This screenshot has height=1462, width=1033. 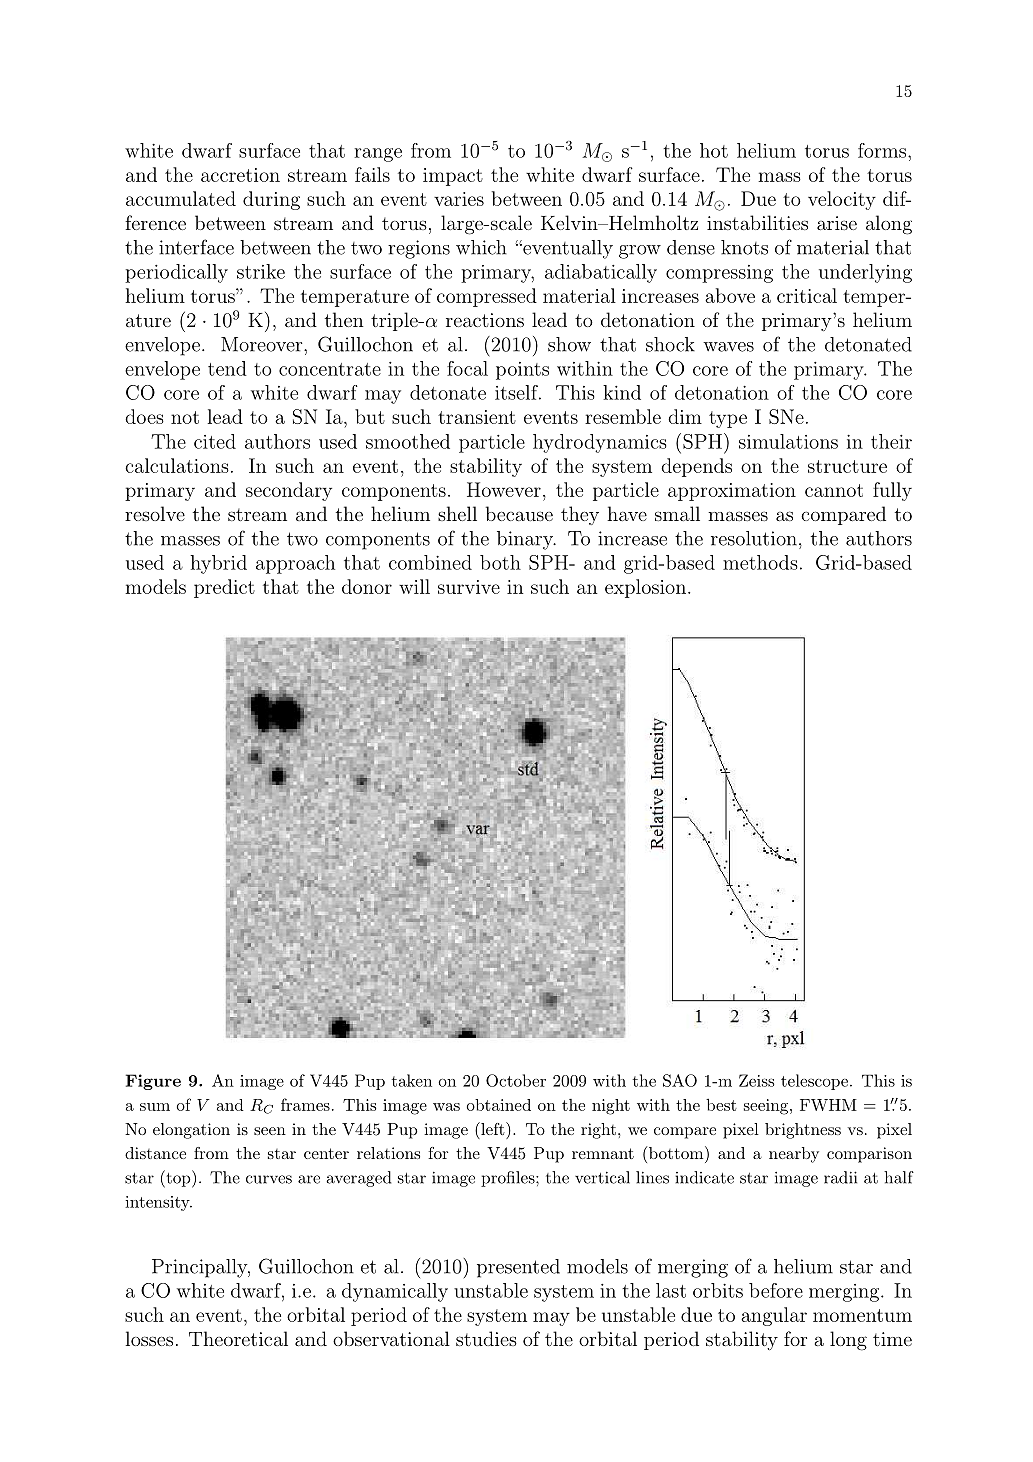 I want to click on Figure, so click(x=153, y=1082).
